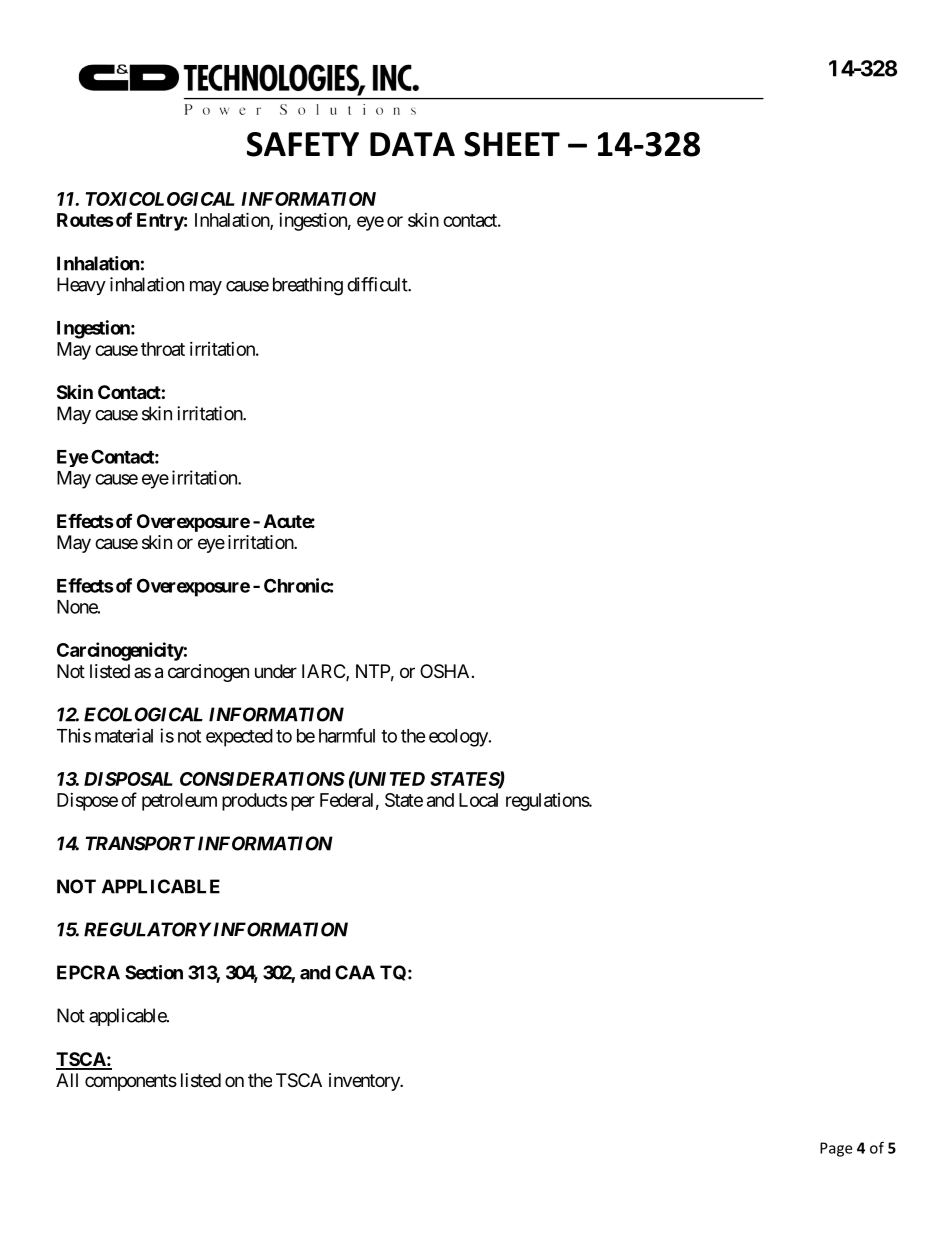 The width and height of the document is (952, 1233). Describe the element at coordinates (143, 714) in the document. I see `ECOLOGICAL` at that location.
